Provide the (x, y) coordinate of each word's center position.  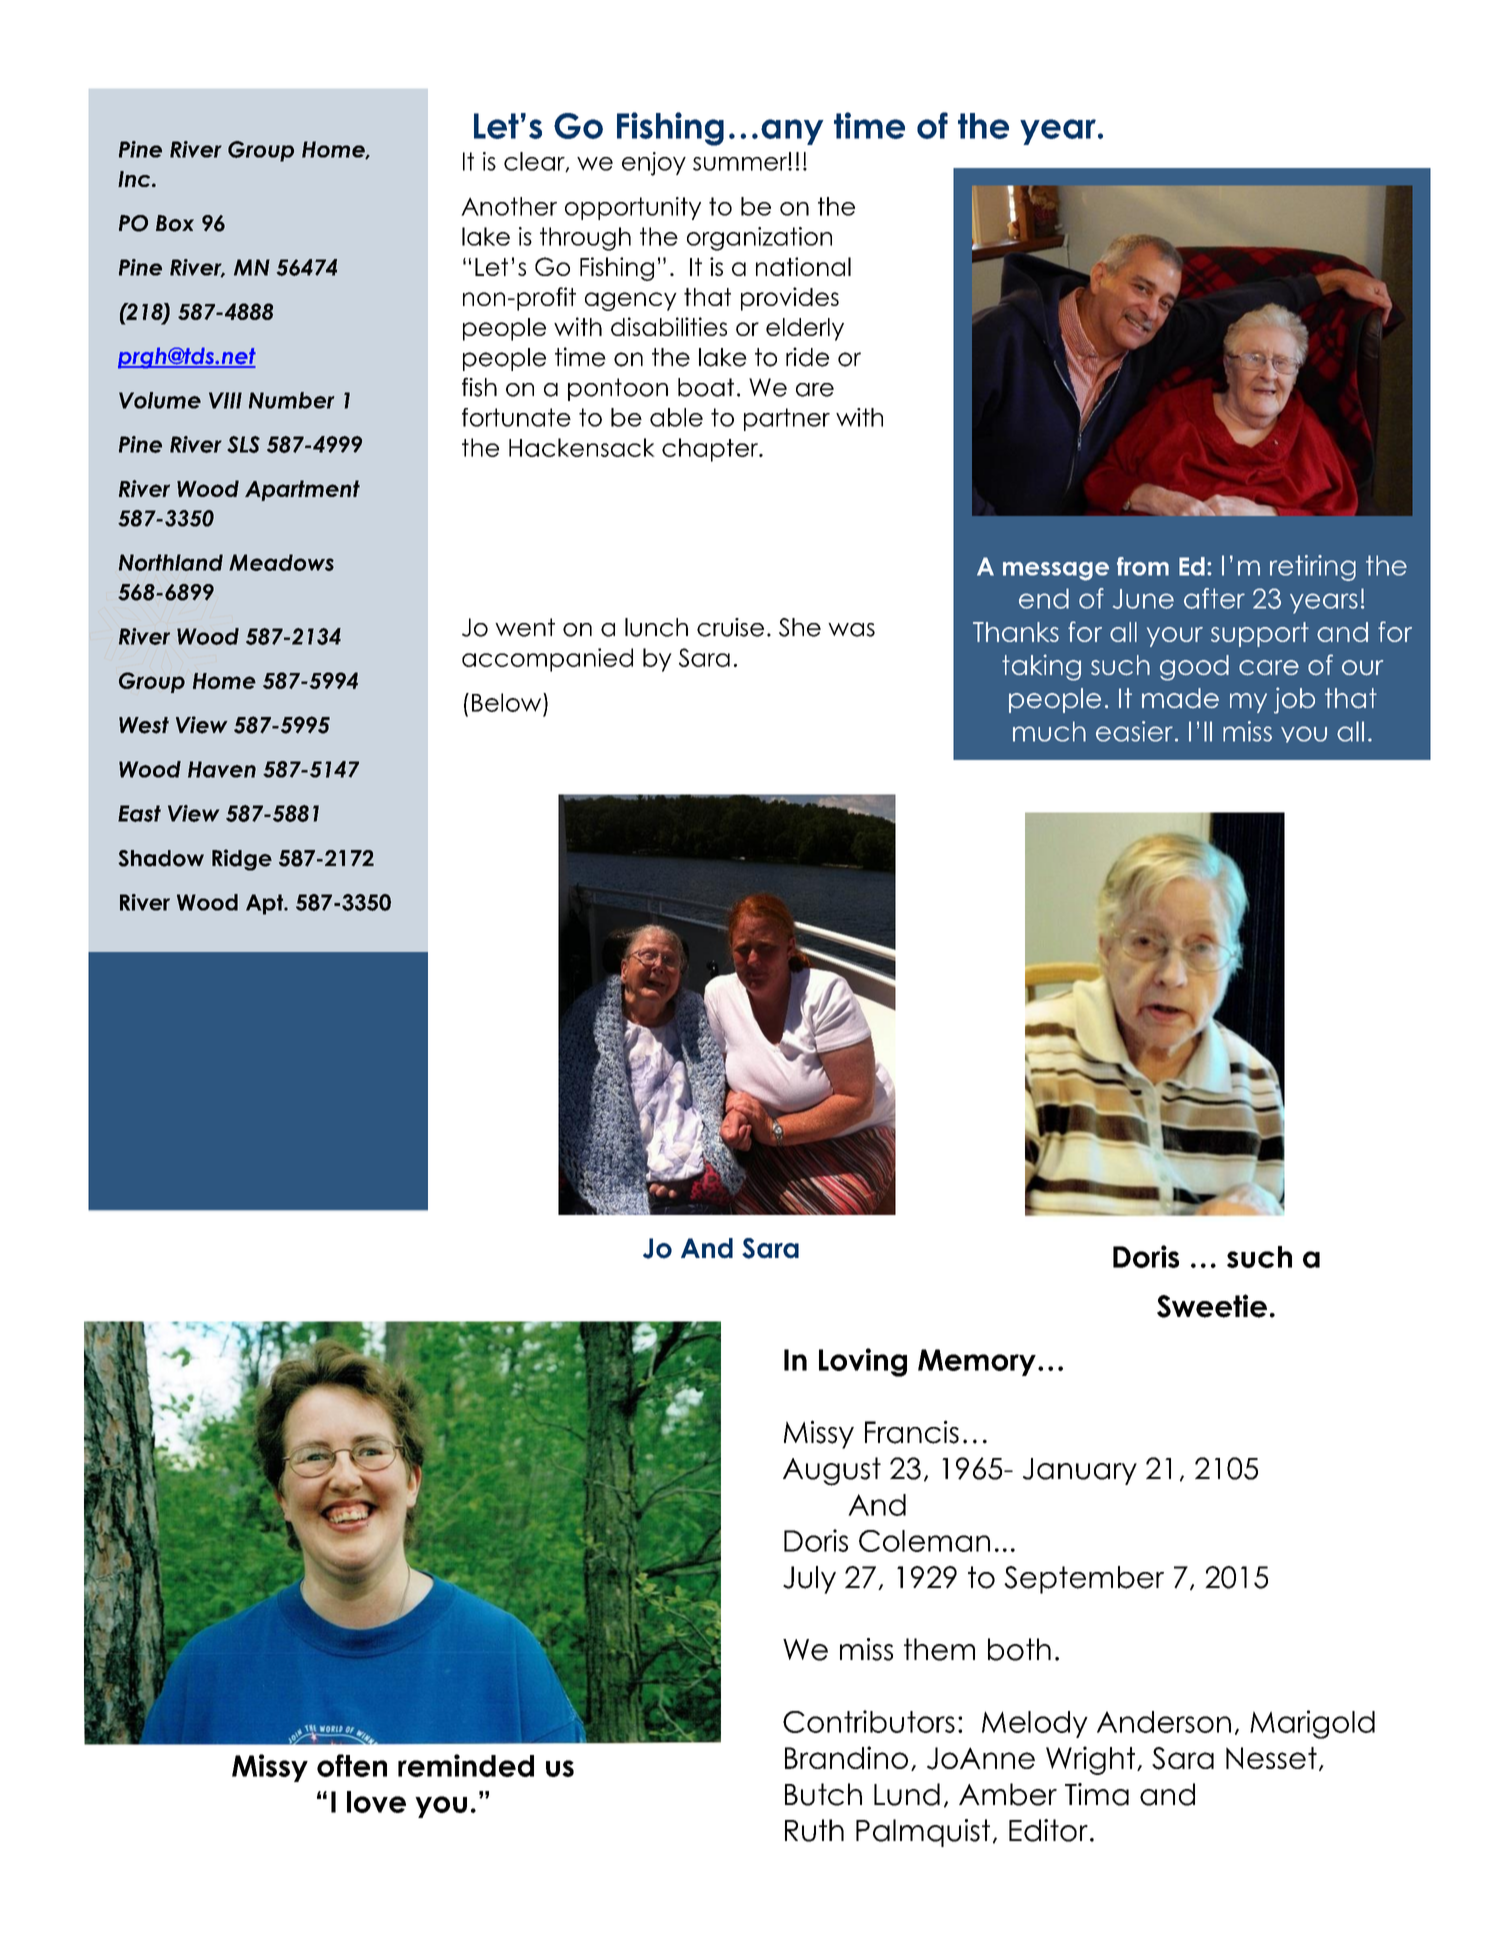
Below (508, 702)
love (376, 1802)
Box (175, 223)
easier (1134, 731)
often (352, 1765)
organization (759, 239)
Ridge (242, 860)
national (803, 266)
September (1084, 1580)
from (1143, 566)
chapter (711, 450)
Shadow (161, 858)
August (832, 1471)
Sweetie (1212, 1306)
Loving (863, 1362)
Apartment (302, 490)
